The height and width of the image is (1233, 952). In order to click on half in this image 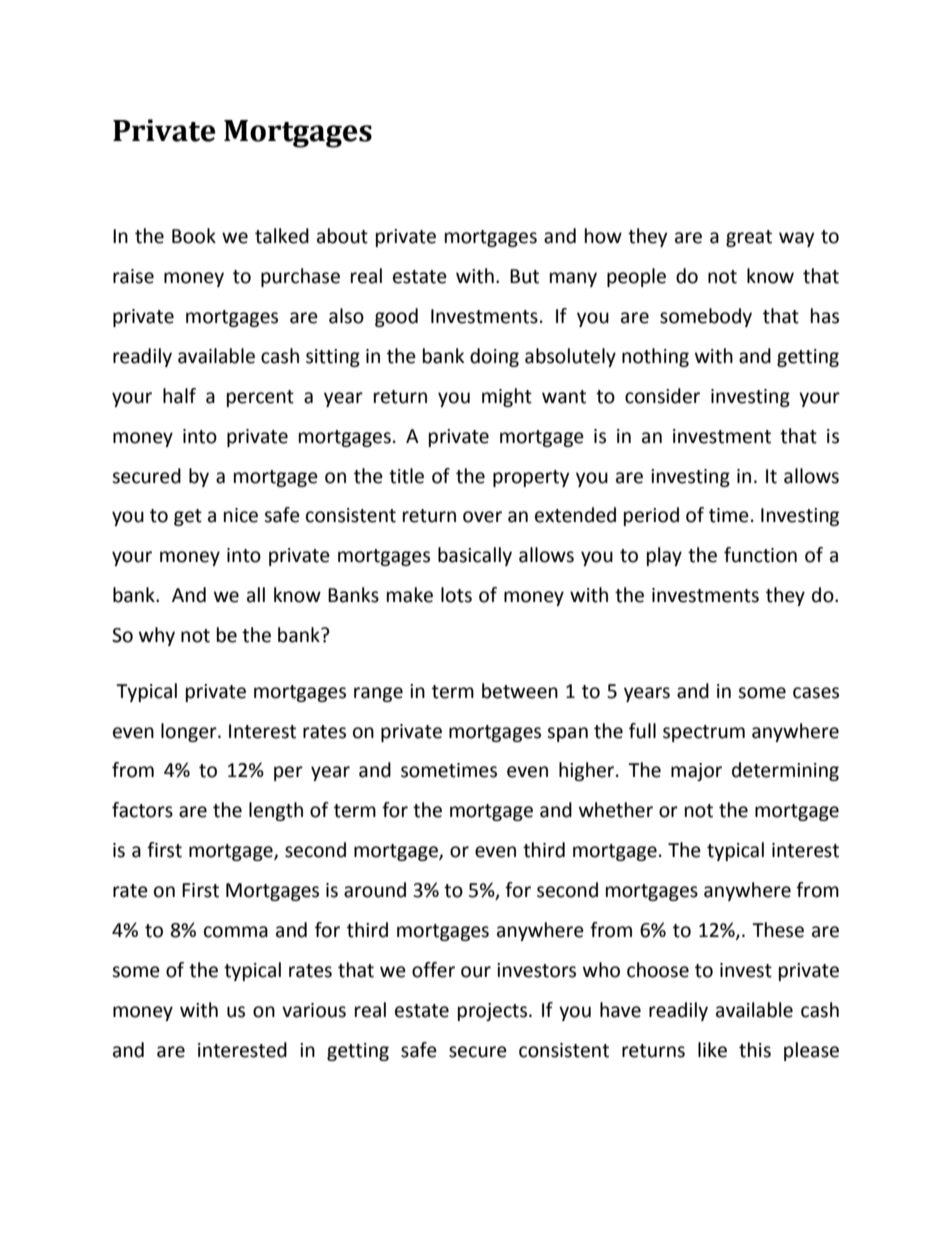, I will do `click(179, 396)`.
